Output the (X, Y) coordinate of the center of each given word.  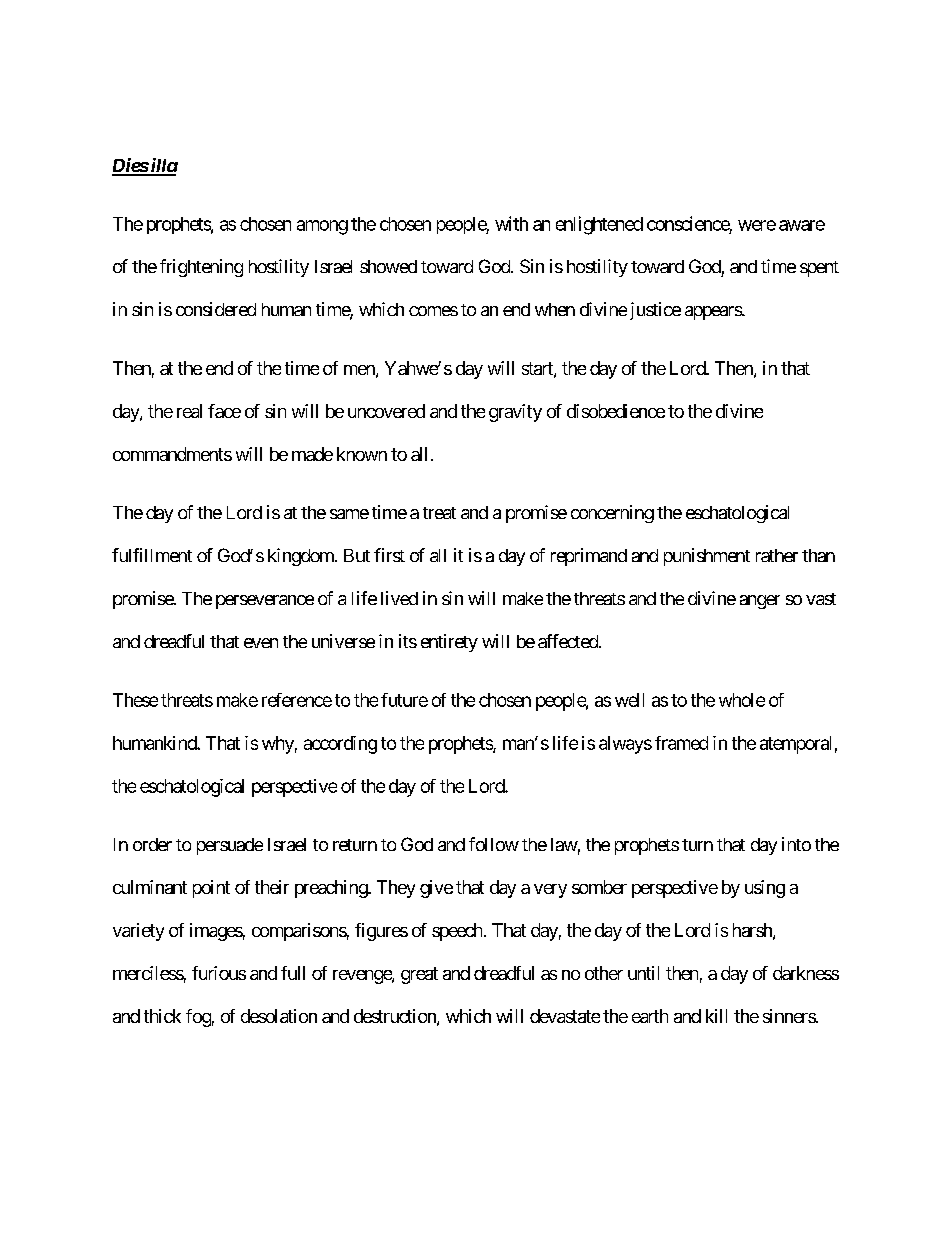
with (511, 223)
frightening (201, 268)
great (419, 975)
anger (760, 602)
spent (819, 269)
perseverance (265, 602)
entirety (449, 643)
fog (198, 1018)
